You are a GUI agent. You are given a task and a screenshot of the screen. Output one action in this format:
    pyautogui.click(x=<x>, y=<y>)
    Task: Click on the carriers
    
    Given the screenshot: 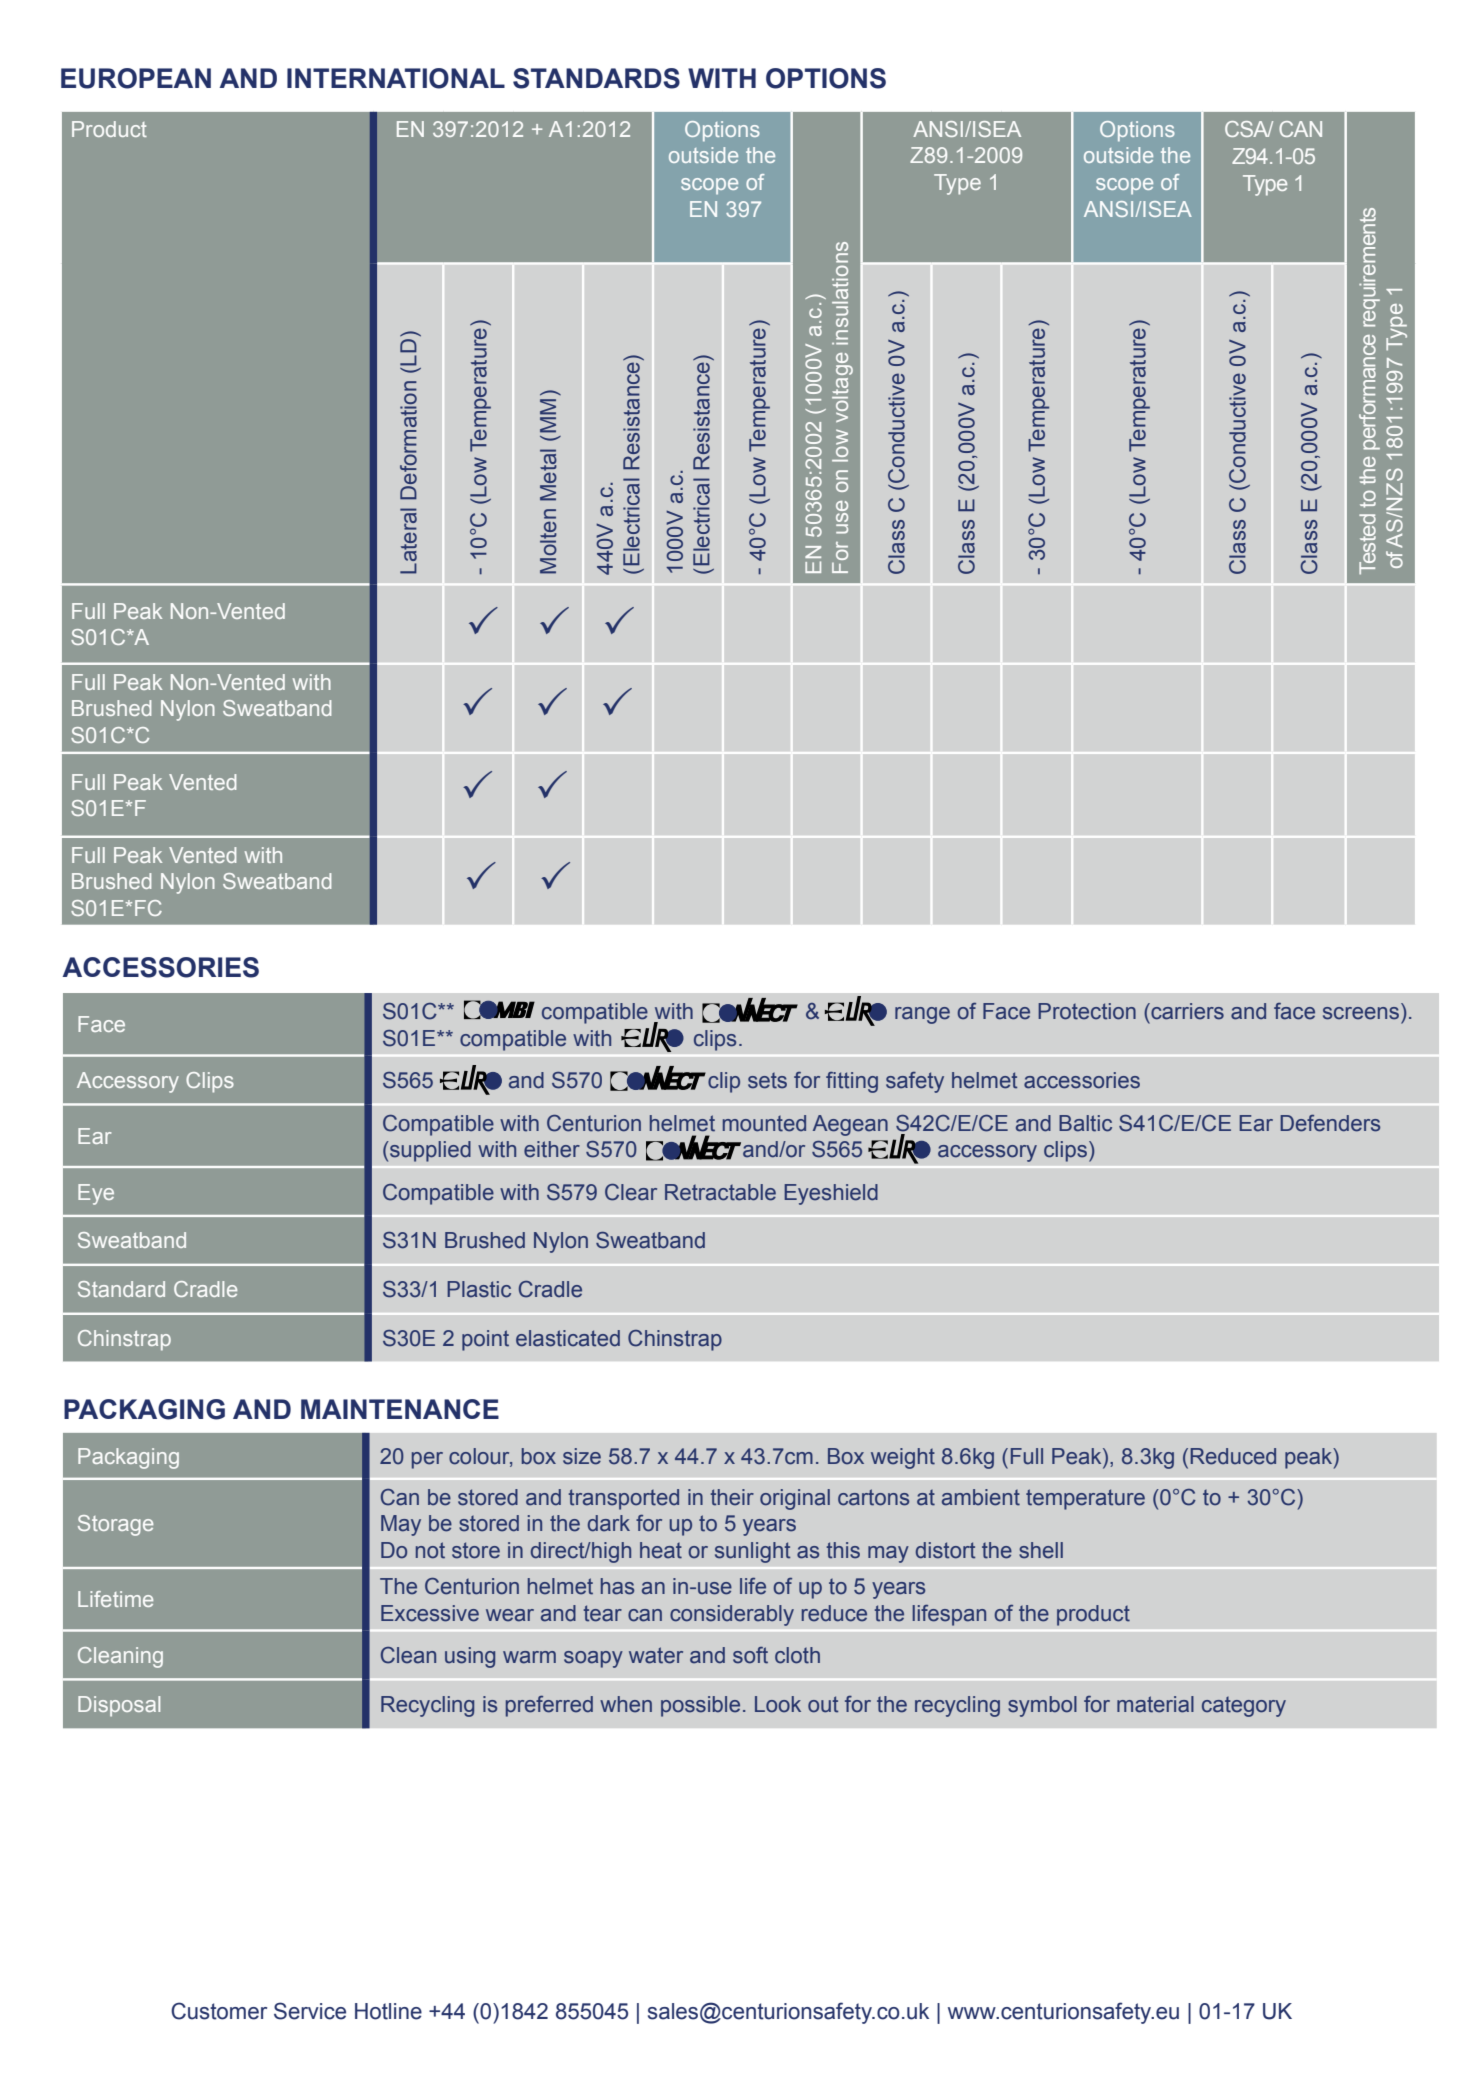 What is the action you would take?
    pyautogui.click(x=1186, y=1011)
